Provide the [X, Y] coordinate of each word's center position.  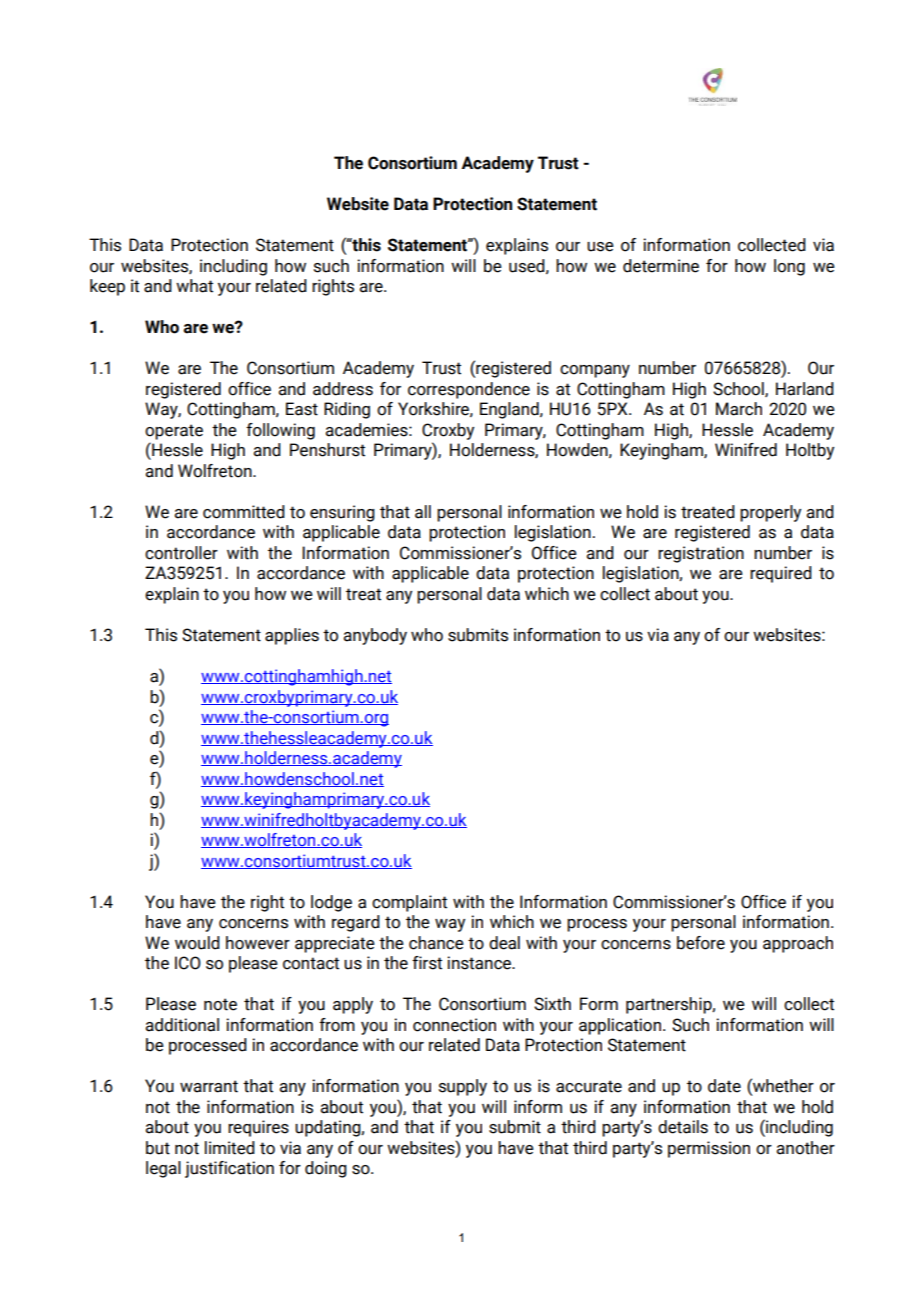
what [194, 286]
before [701, 943]
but [158, 1148]
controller [181, 553]
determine [661, 266]
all [423, 512]
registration [701, 554]
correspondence [469, 390]
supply [463, 1087]
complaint [409, 903]
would [197, 943]
